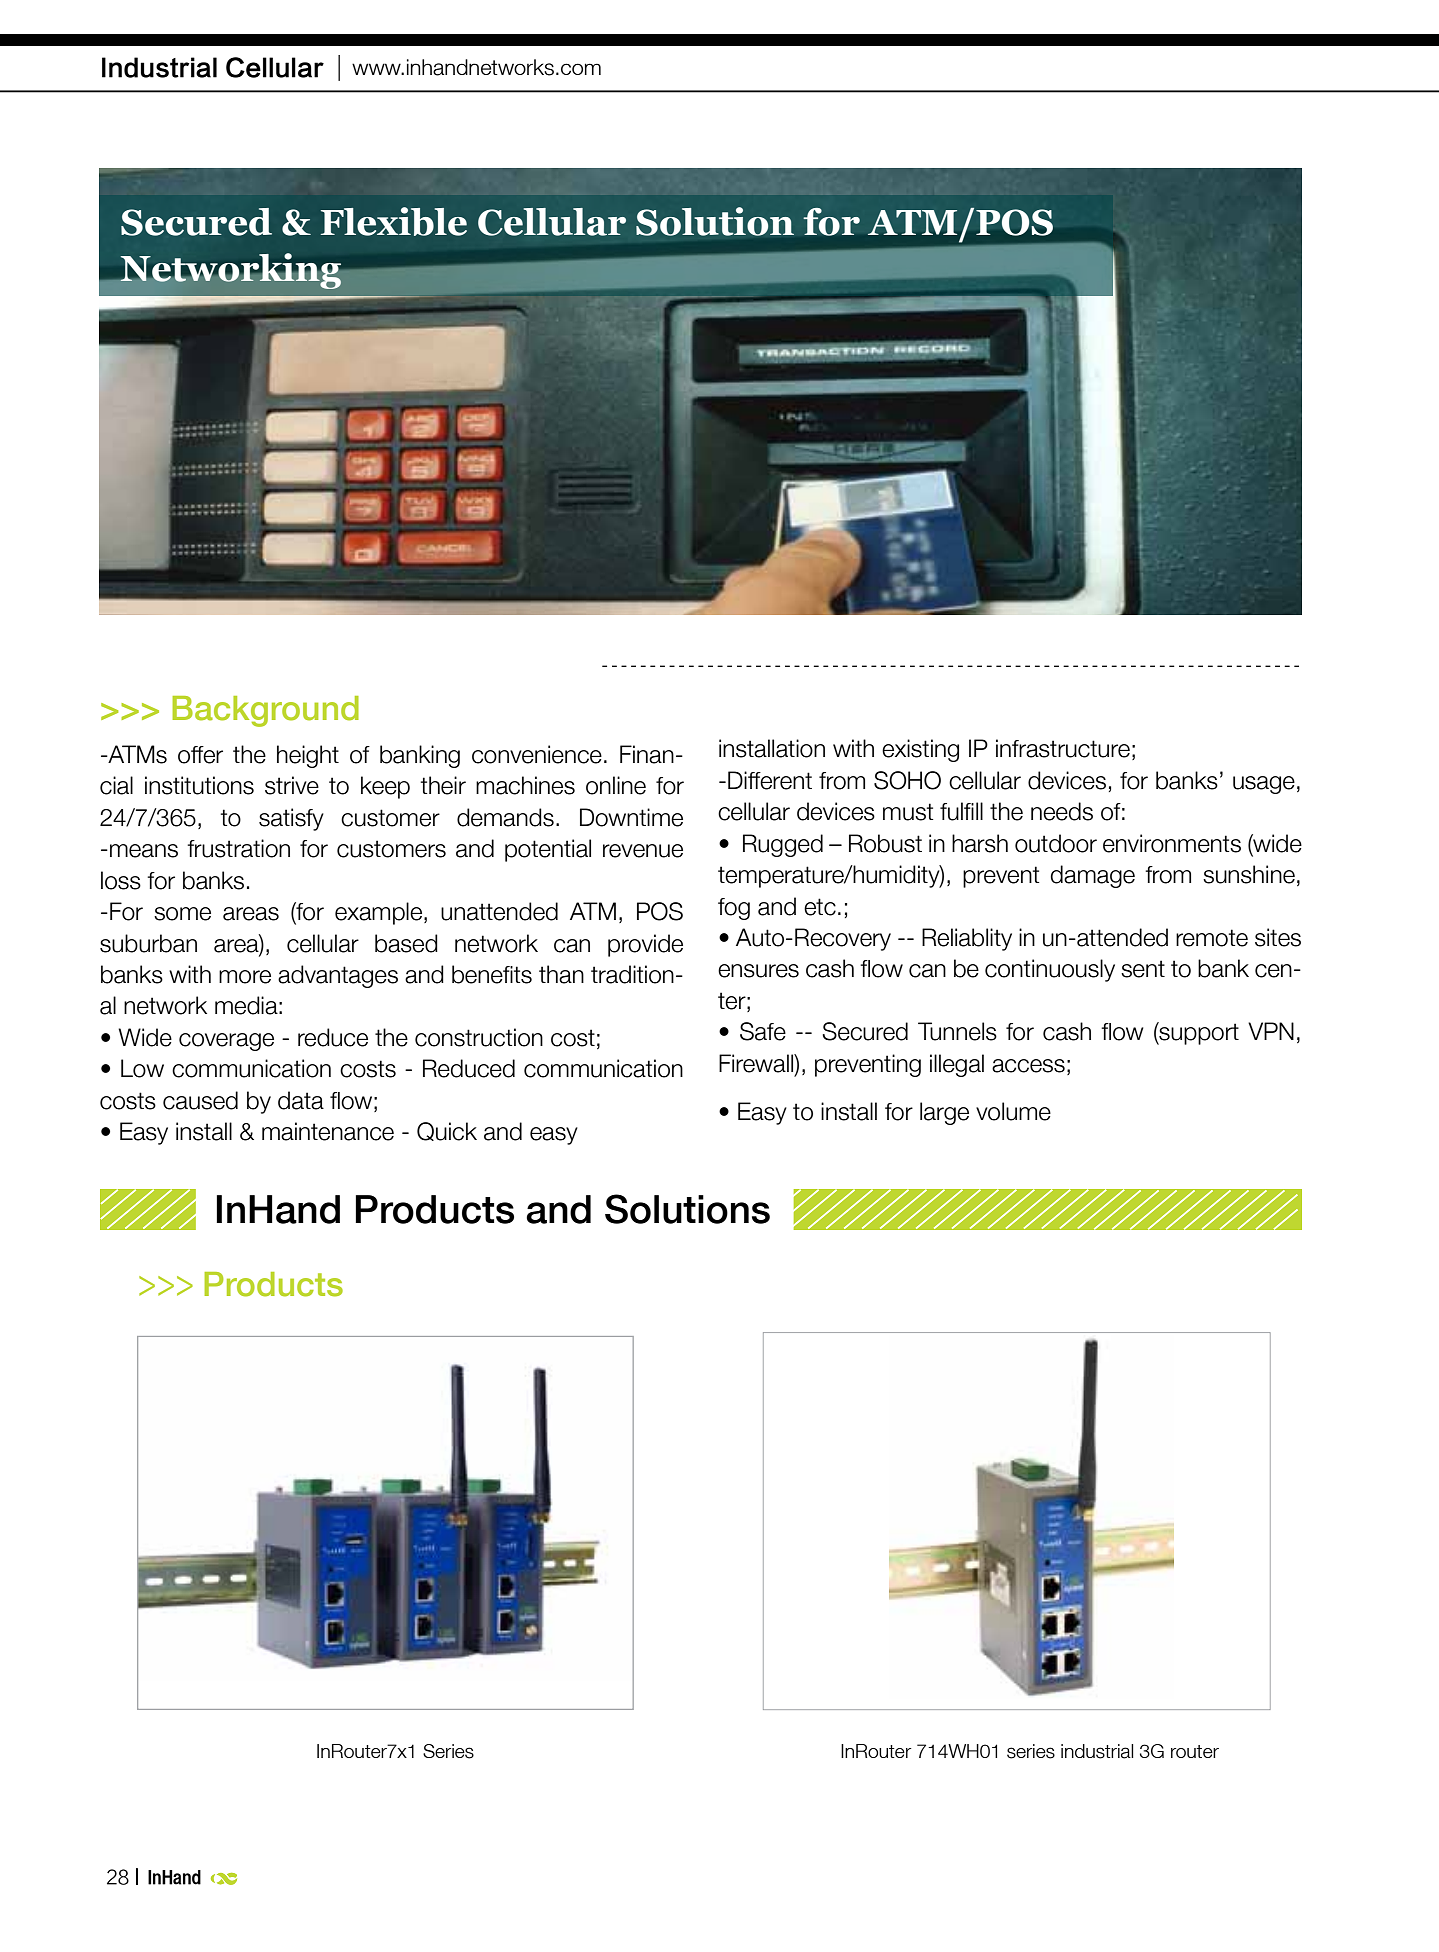 Image resolution: width=1439 pixels, height=1952 pixels. What do you see at coordinates (265, 711) in the document?
I see `Background` at bounding box center [265, 711].
